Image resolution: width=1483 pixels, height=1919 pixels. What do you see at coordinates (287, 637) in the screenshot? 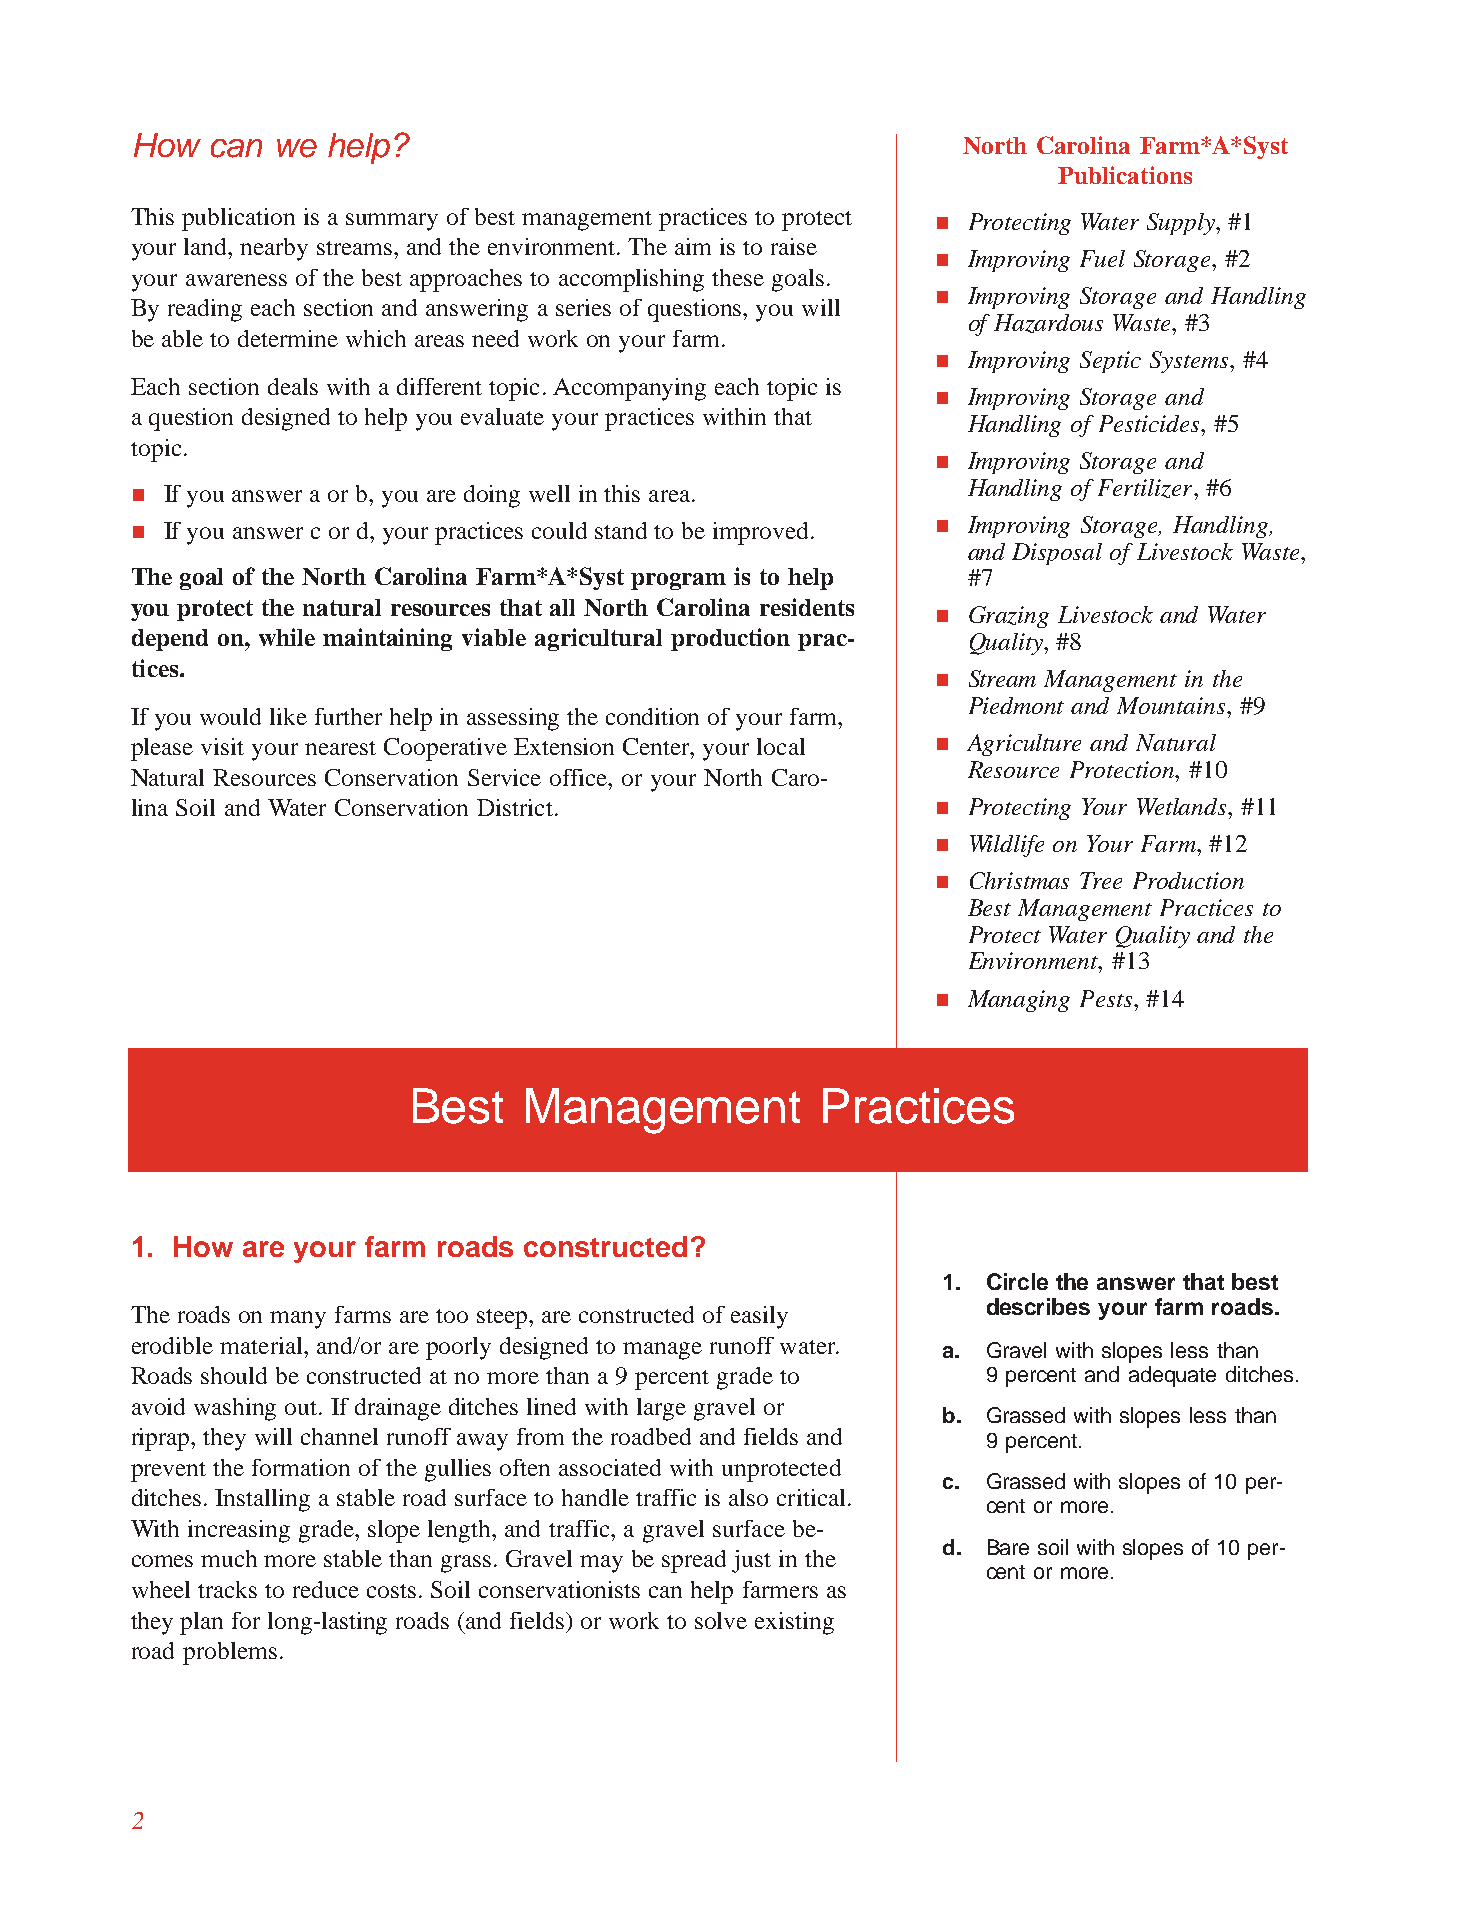
I see `while` at bounding box center [287, 637].
